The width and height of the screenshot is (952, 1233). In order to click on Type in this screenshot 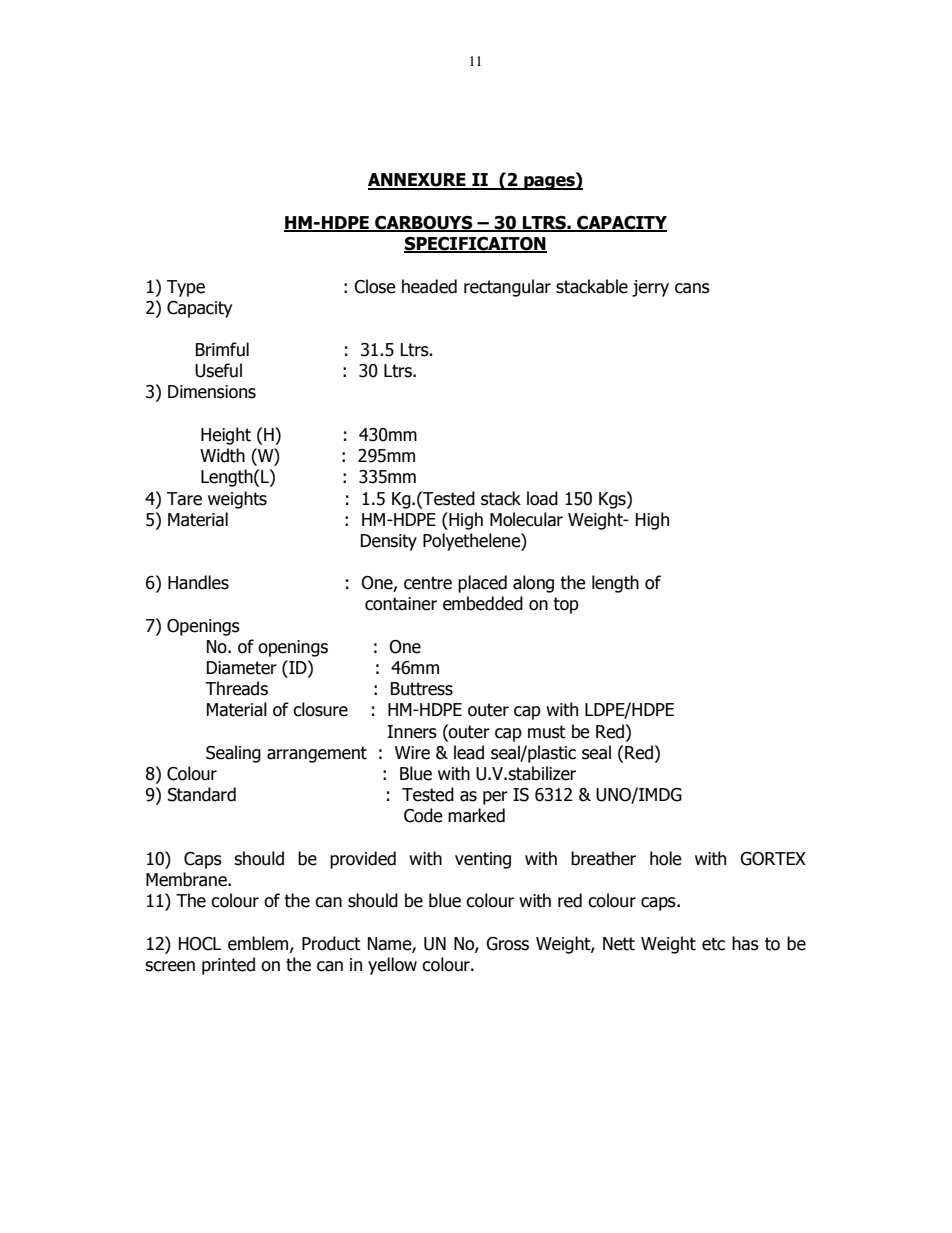, I will do `click(186, 288)`.
